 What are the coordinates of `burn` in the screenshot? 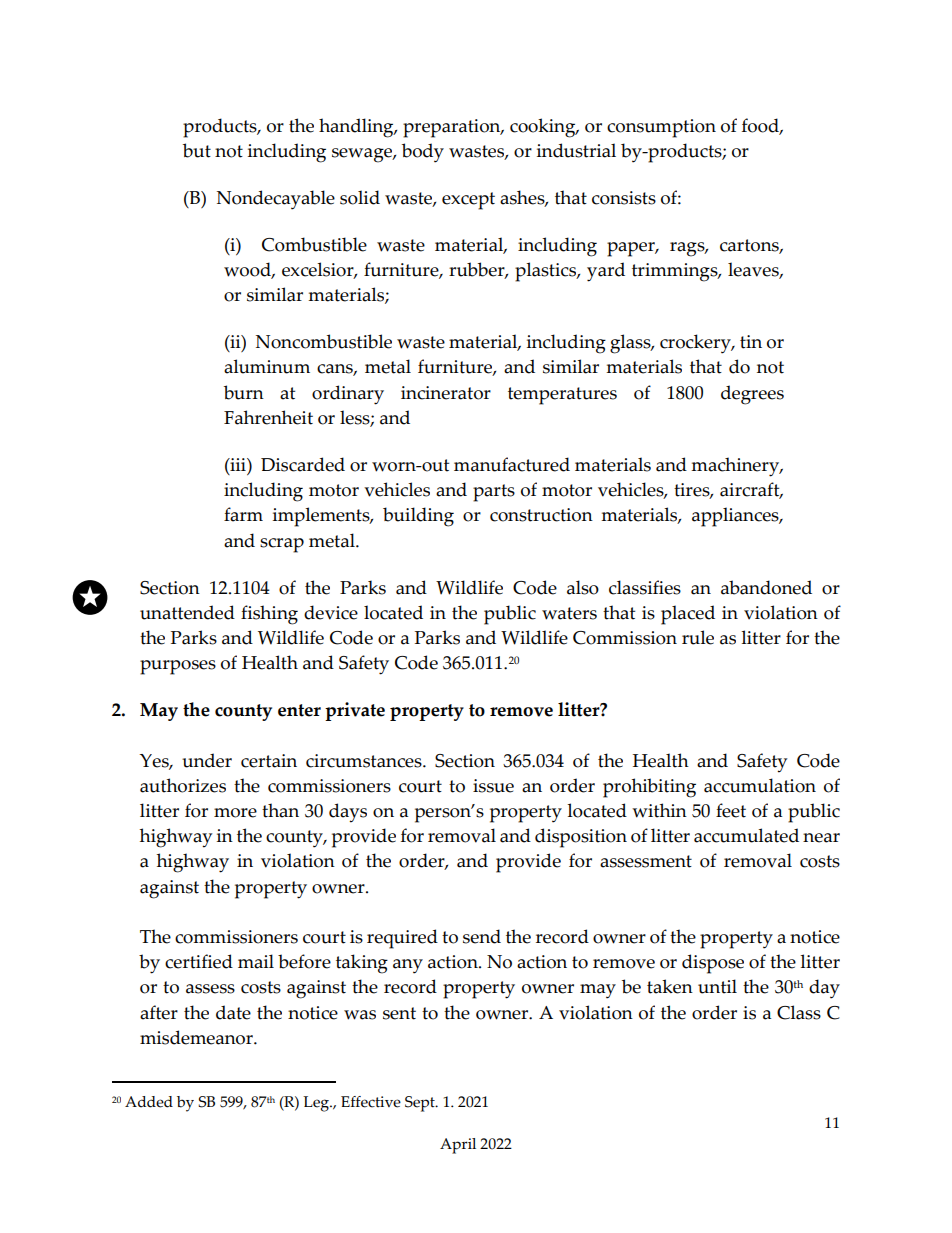 It's located at (244, 392).
